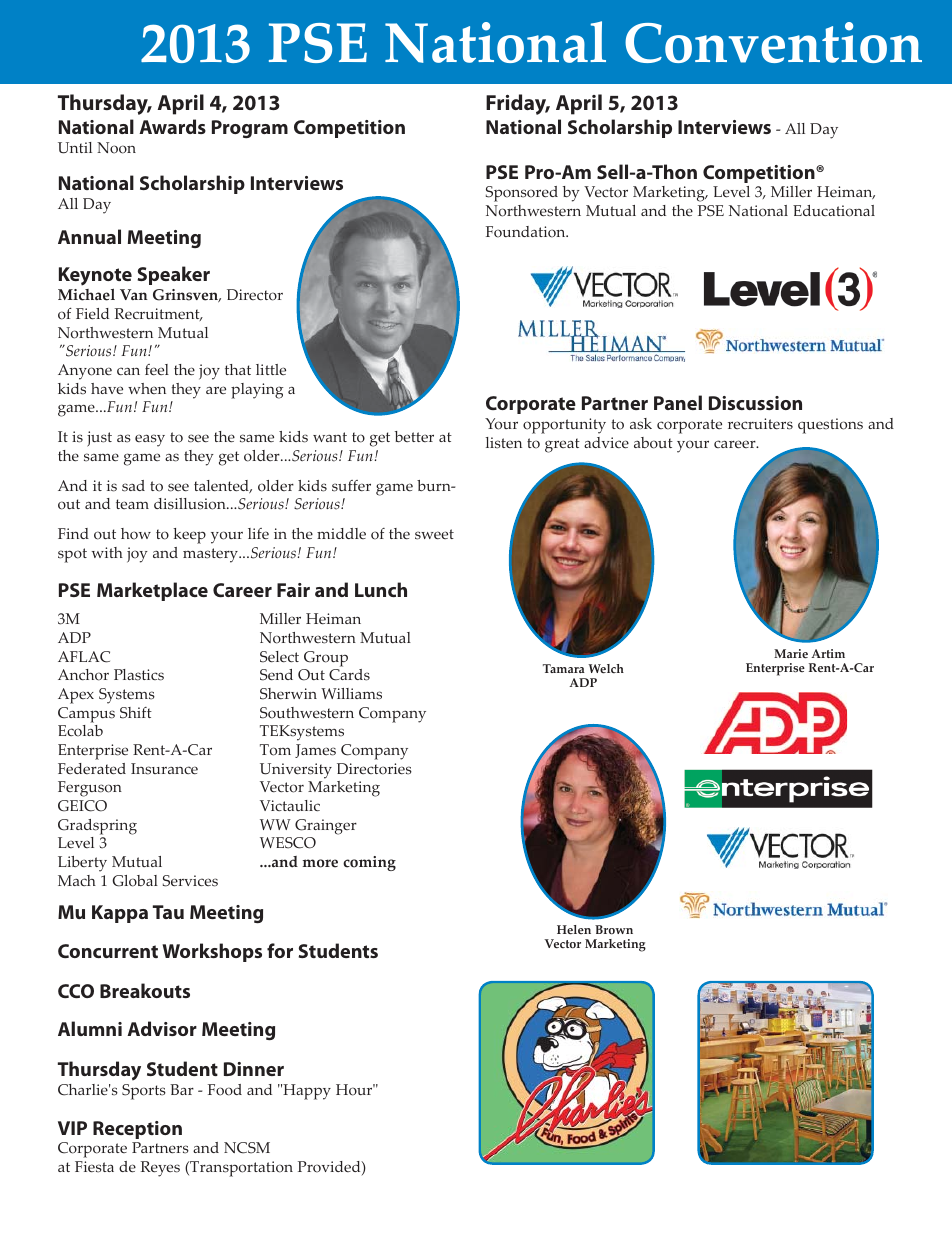 This page has height=1233, width=952. Describe the element at coordinates (414, 436) in the page. I see `better` at that location.
